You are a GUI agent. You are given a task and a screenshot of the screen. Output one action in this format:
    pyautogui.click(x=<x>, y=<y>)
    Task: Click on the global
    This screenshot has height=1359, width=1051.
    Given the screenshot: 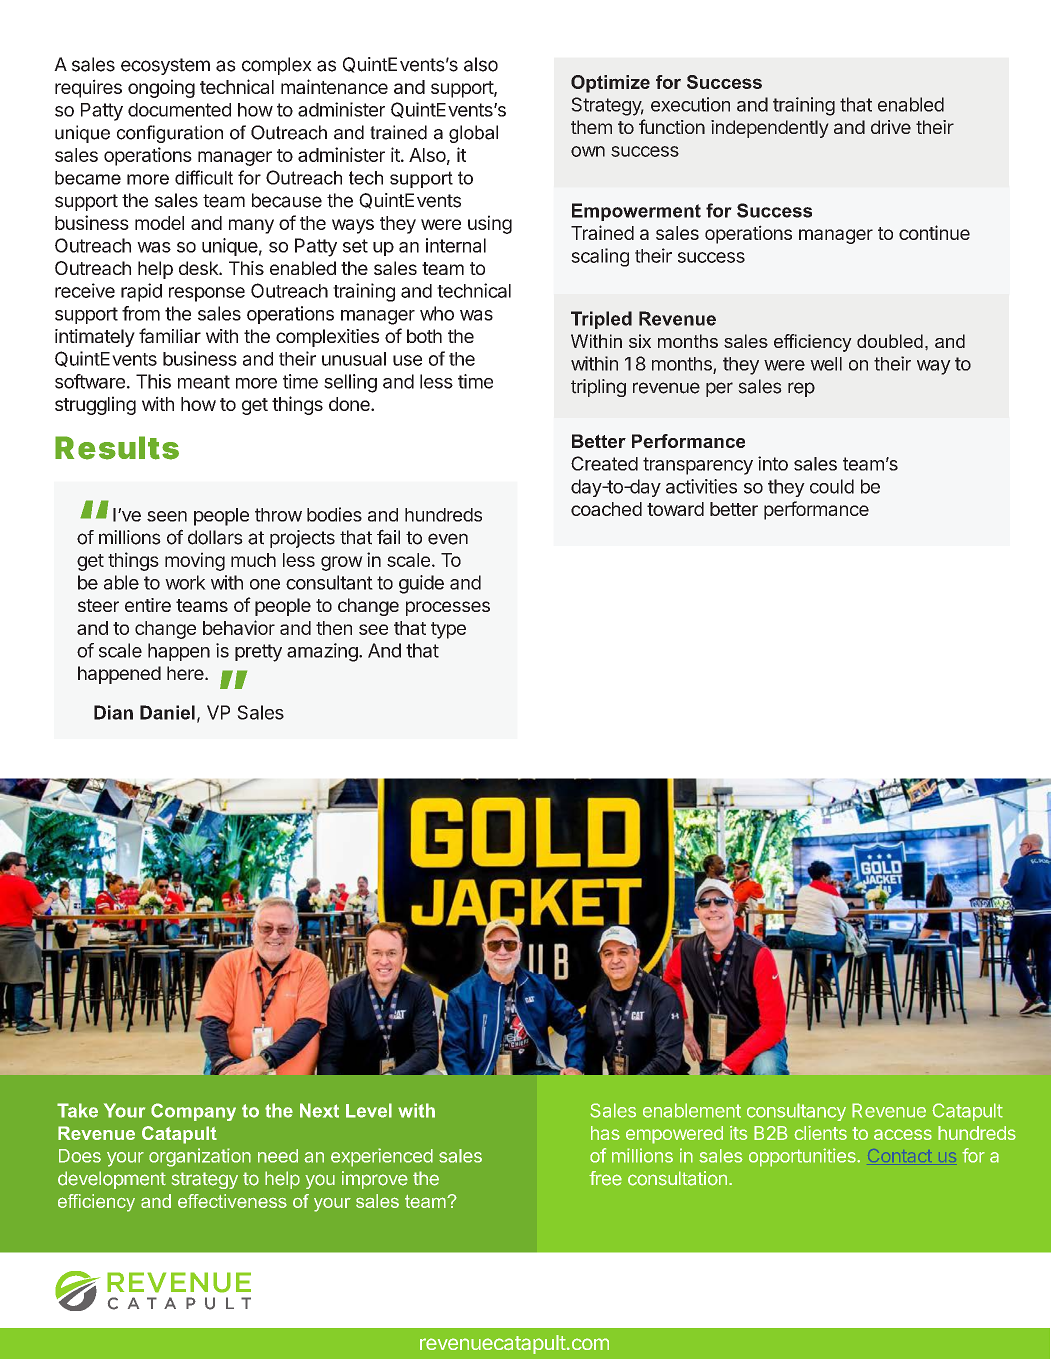 What is the action you would take?
    pyautogui.click(x=473, y=134)
